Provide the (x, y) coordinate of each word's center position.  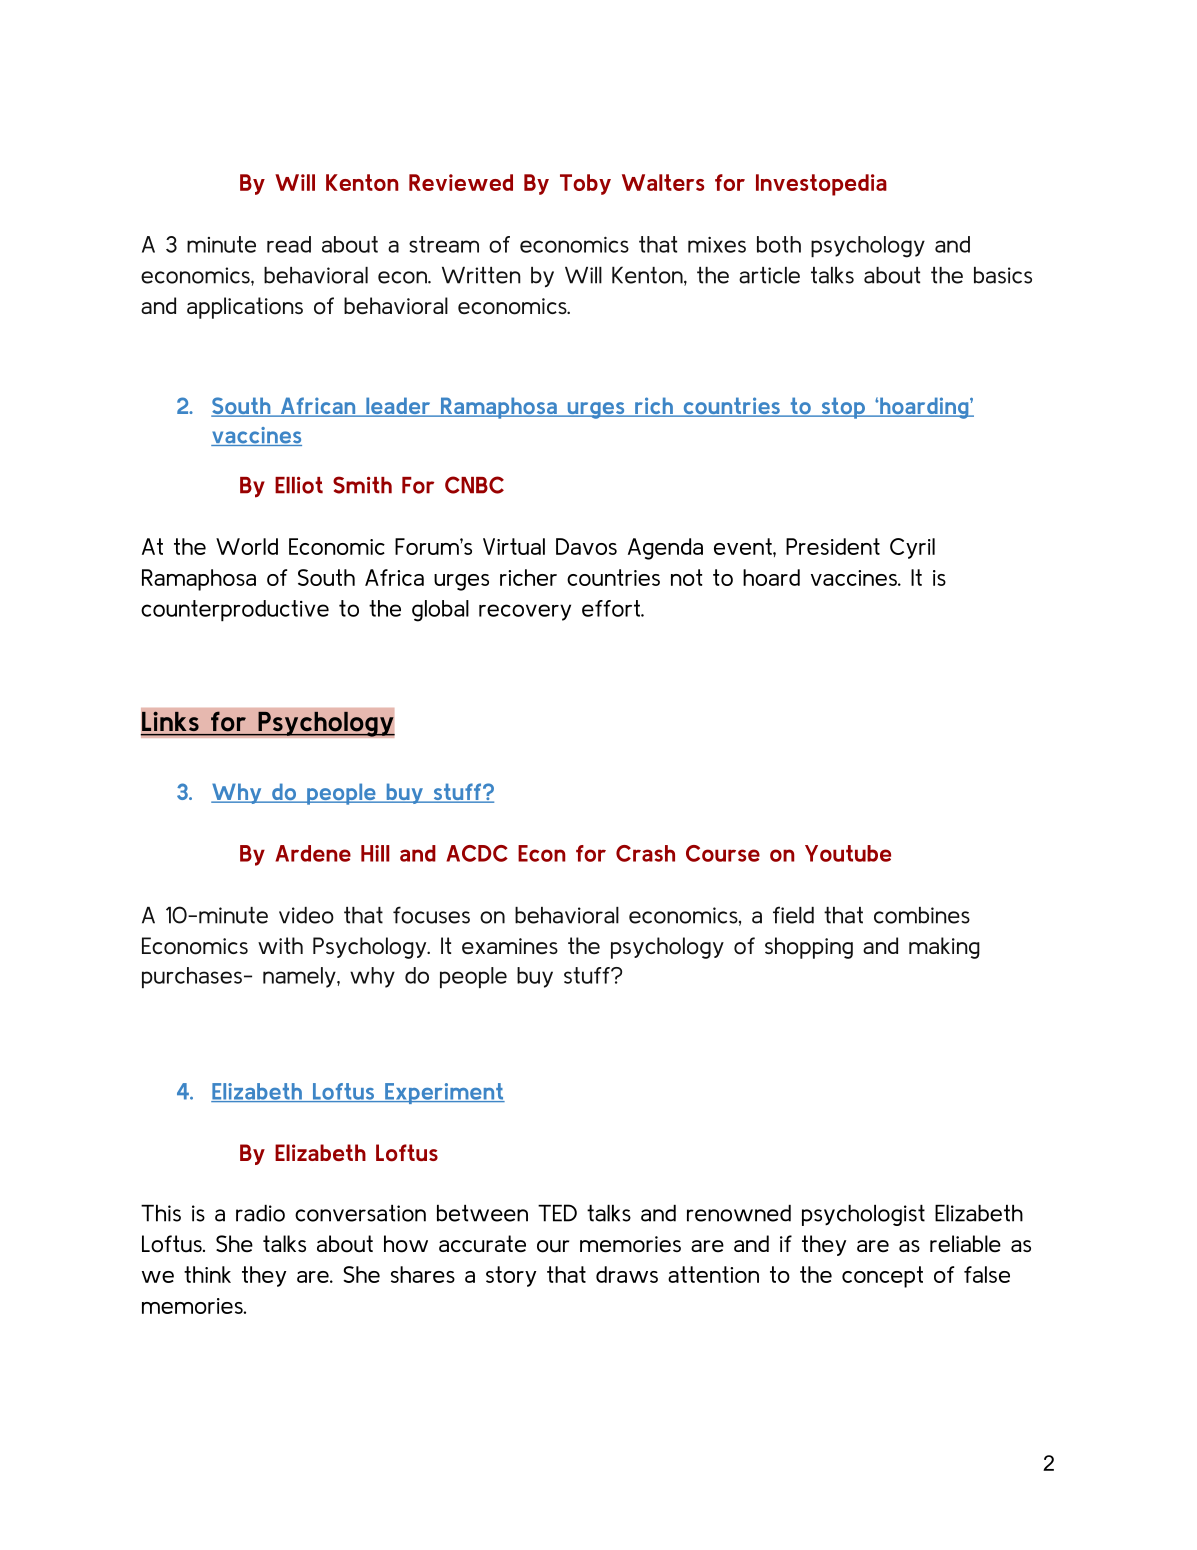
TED (557, 1213)
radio (260, 1213)
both (779, 244)
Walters (663, 182)
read (289, 244)
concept (882, 1277)
